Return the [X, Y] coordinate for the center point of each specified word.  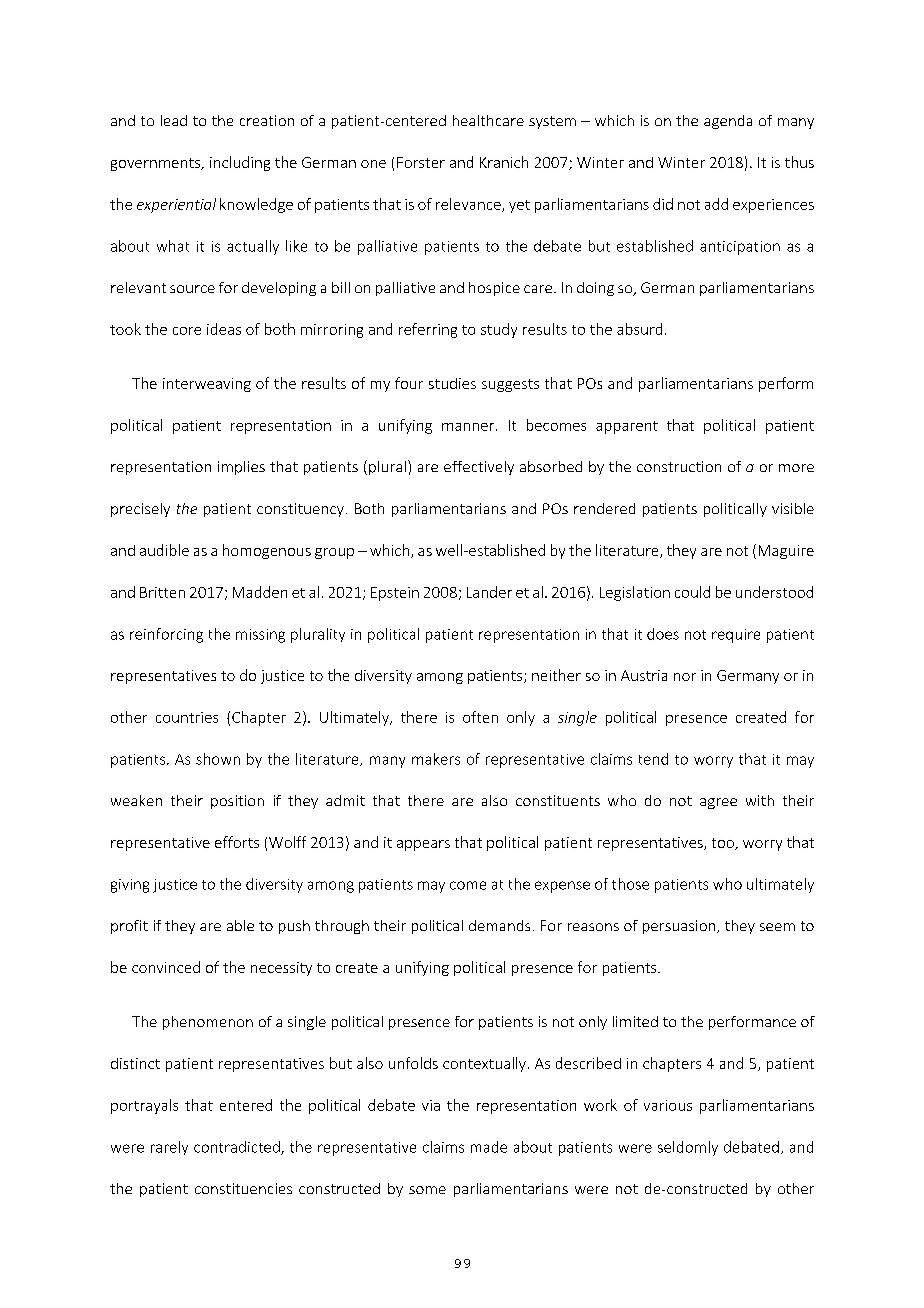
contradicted [238, 1148]
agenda [728, 122]
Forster [421, 162]
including [240, 163]
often [480, 717]
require [736, 636]
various [668, 1105]
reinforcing [166, 635]
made [489, 1147]
